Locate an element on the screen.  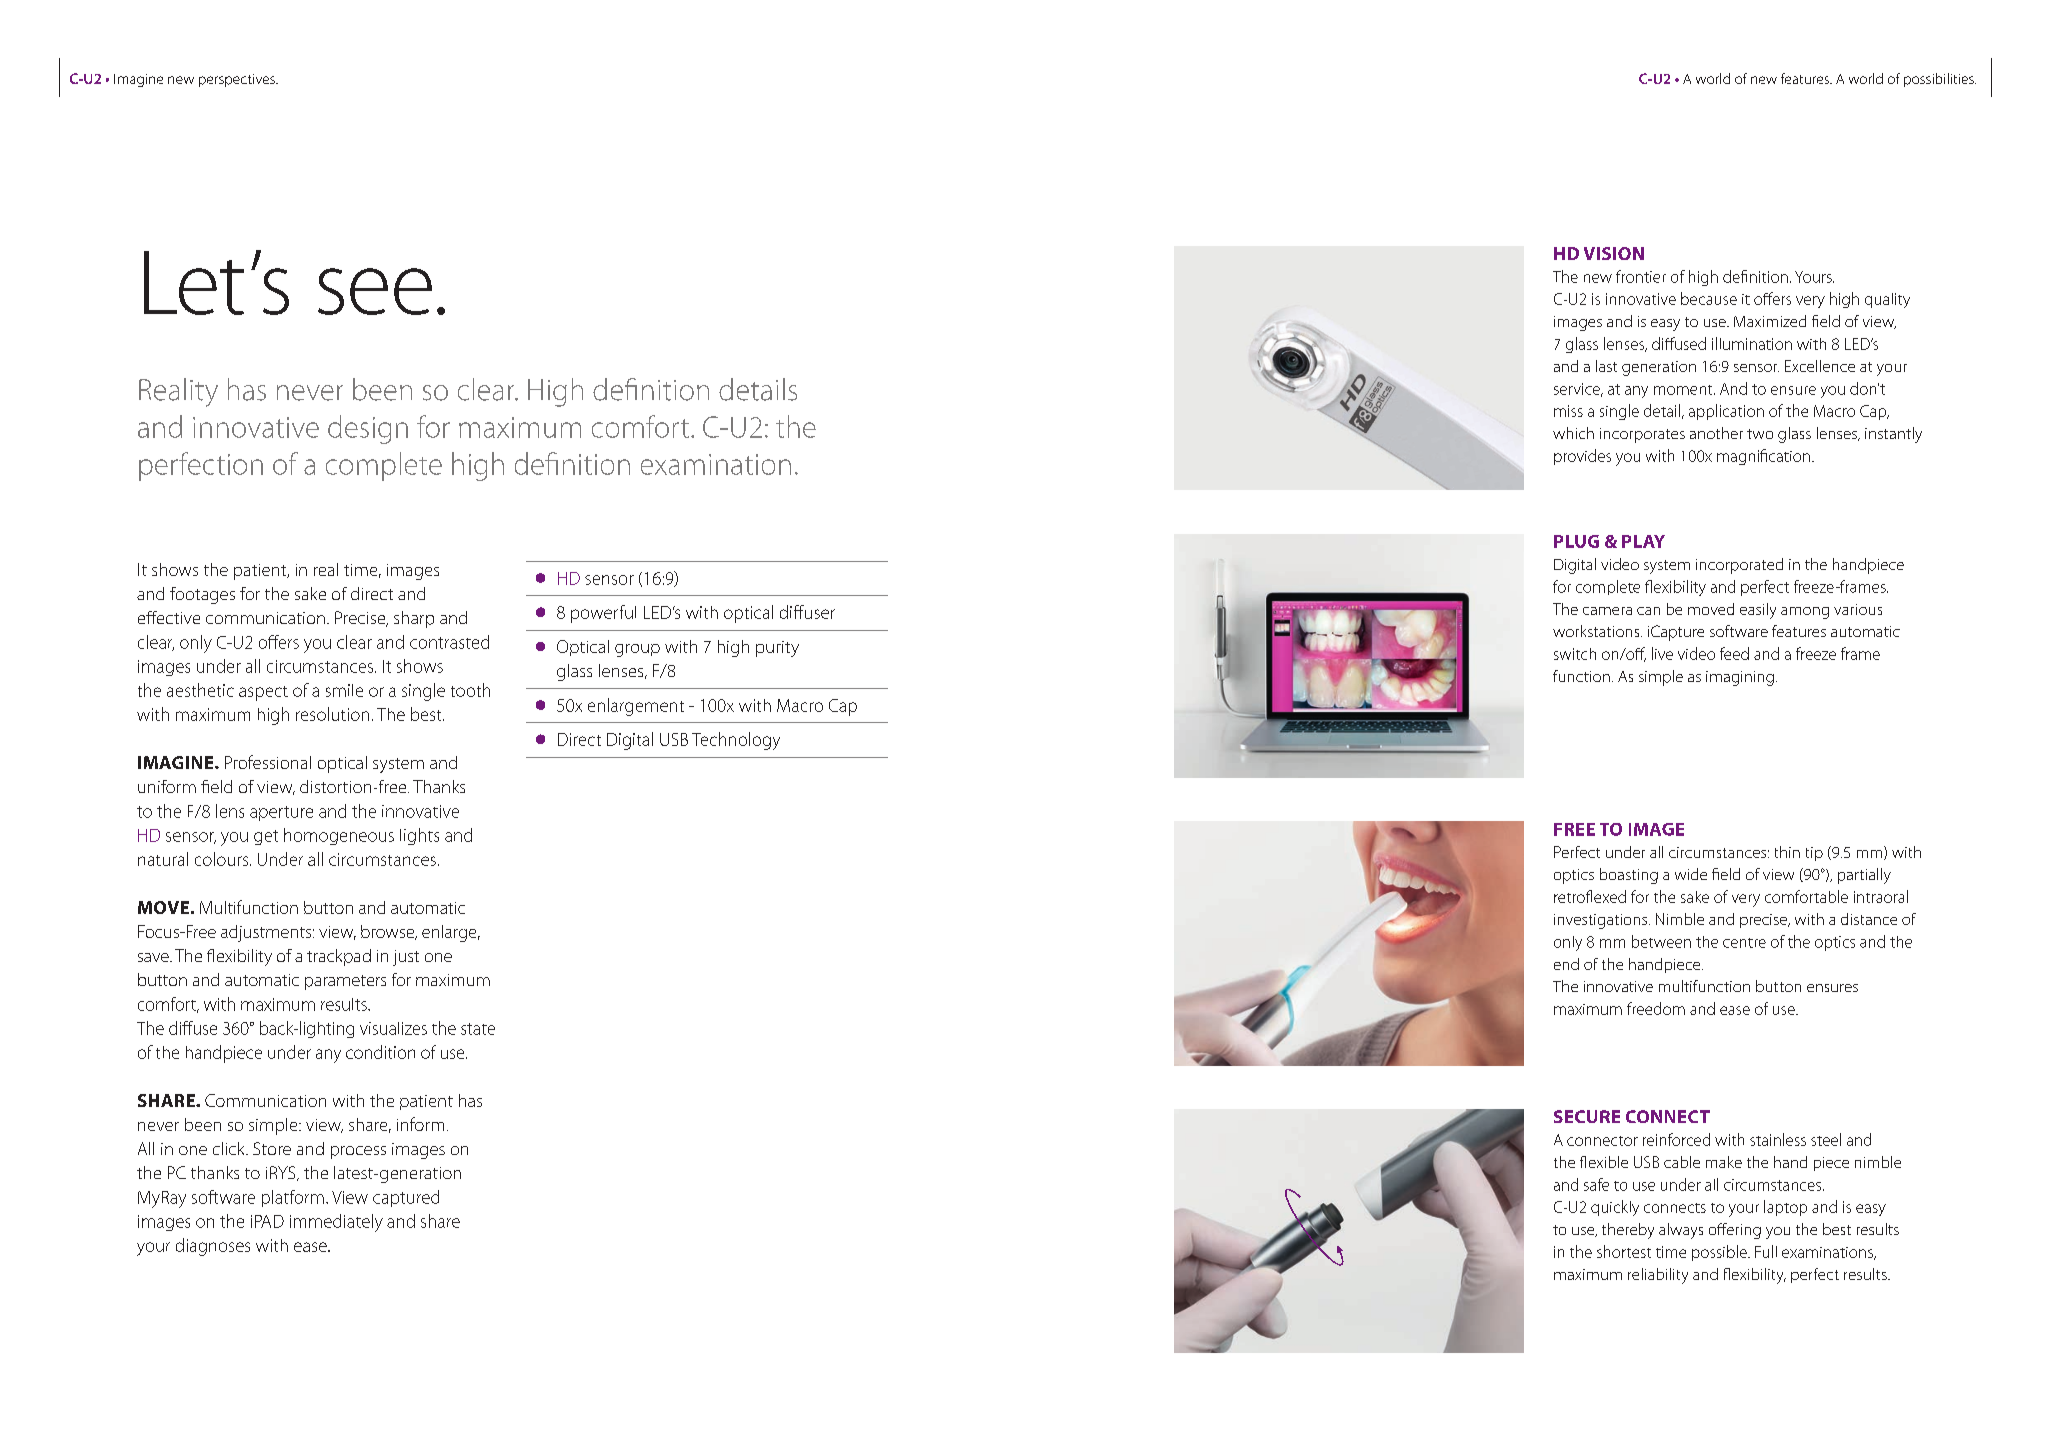
safe is located at coordinates (1596, 1184).
